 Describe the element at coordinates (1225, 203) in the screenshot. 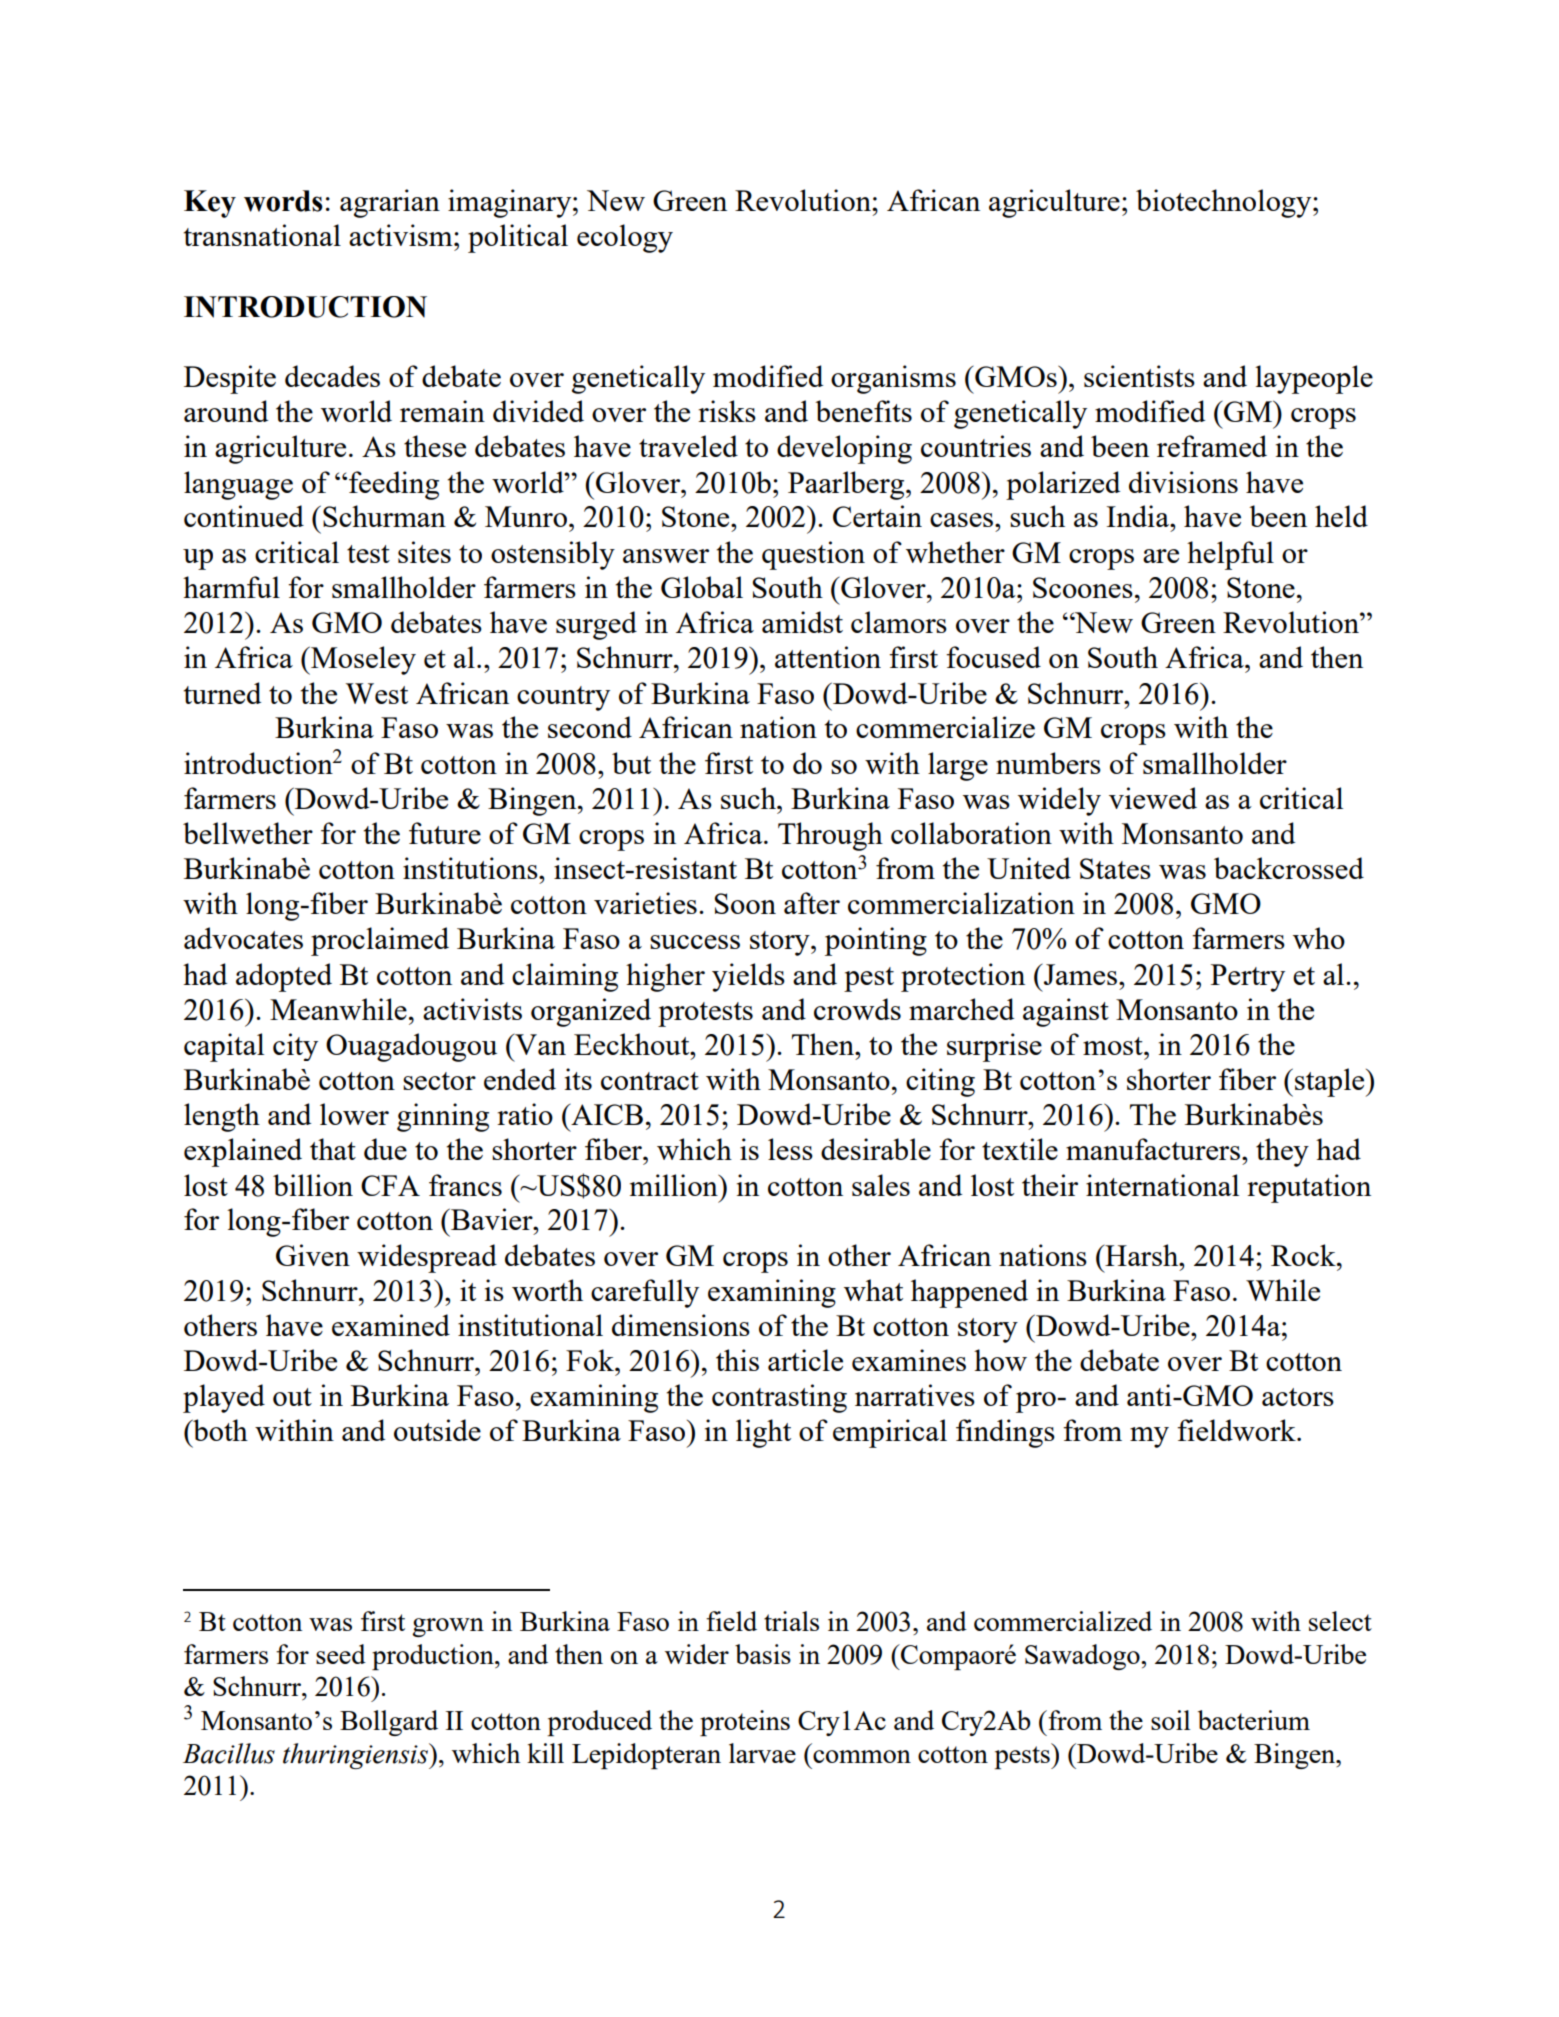

I see `biotechnology` at that location.
